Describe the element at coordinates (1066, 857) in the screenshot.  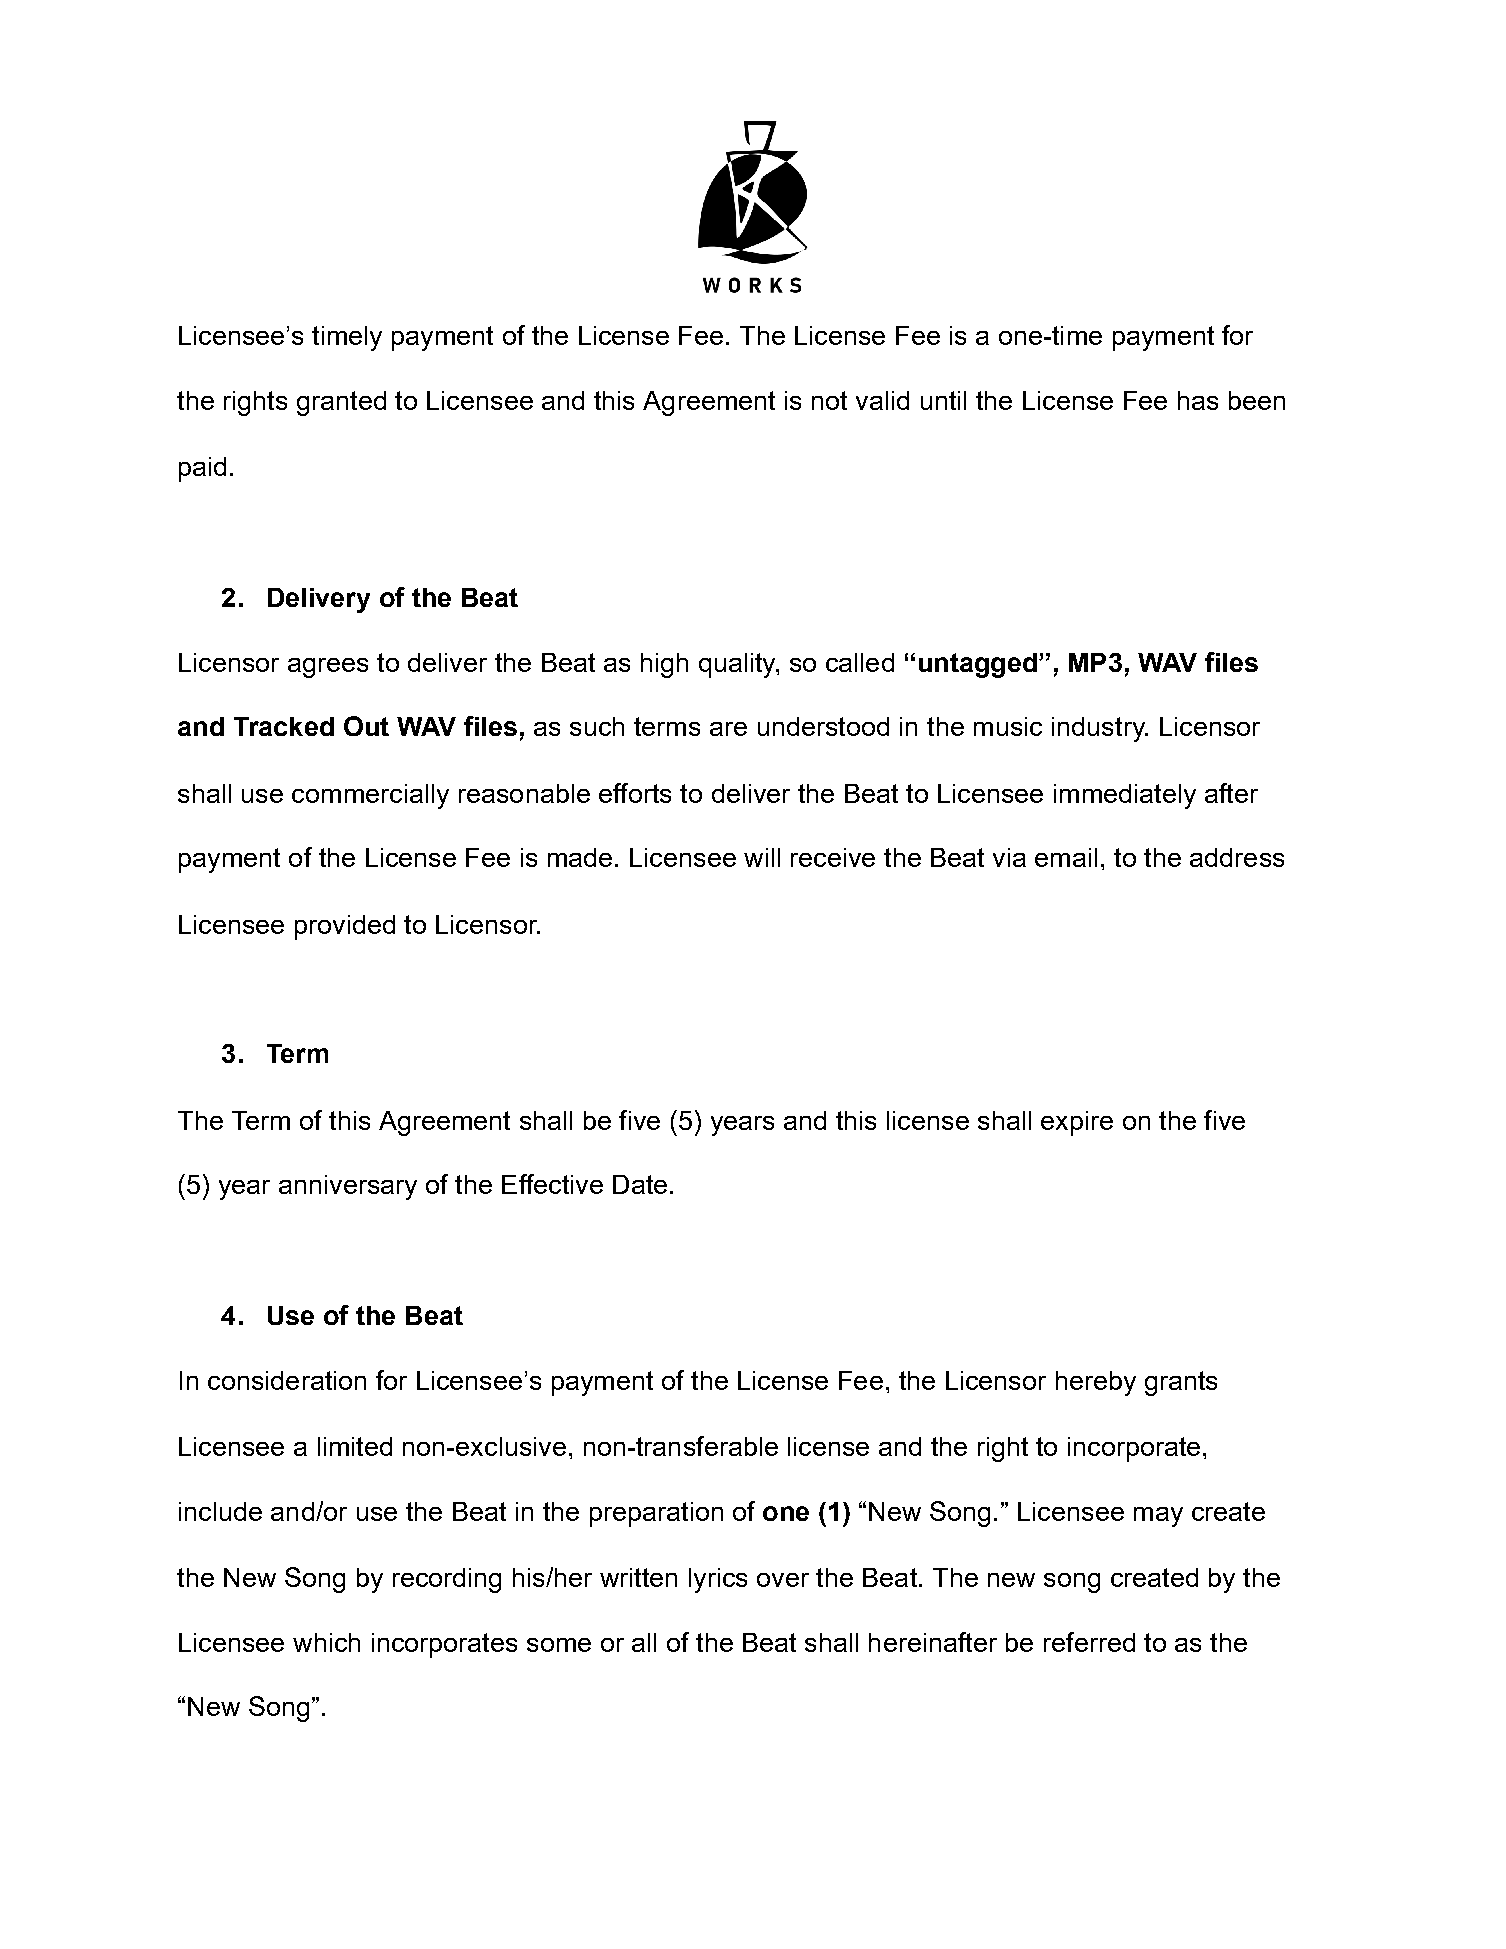
I see `email` at that location.
